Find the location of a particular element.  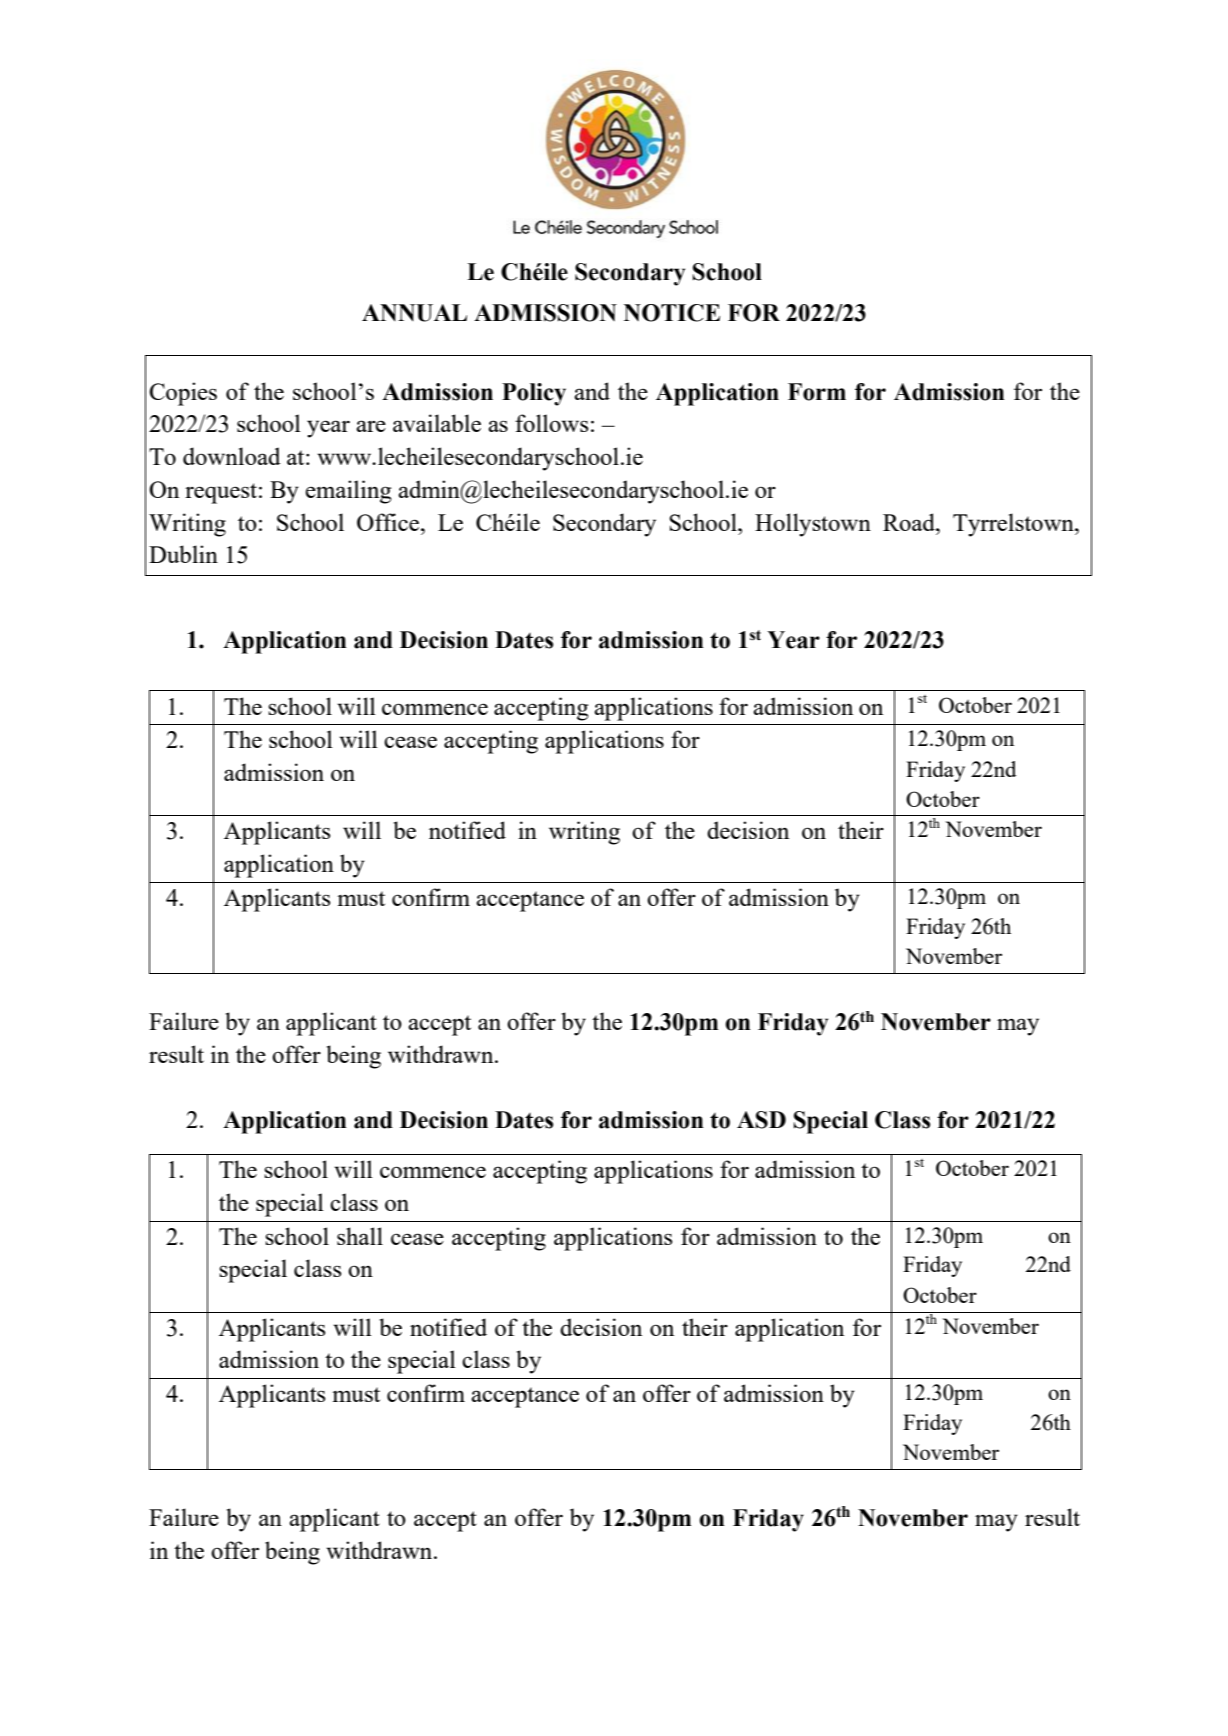

Office is located at coordinates (389, 522).
